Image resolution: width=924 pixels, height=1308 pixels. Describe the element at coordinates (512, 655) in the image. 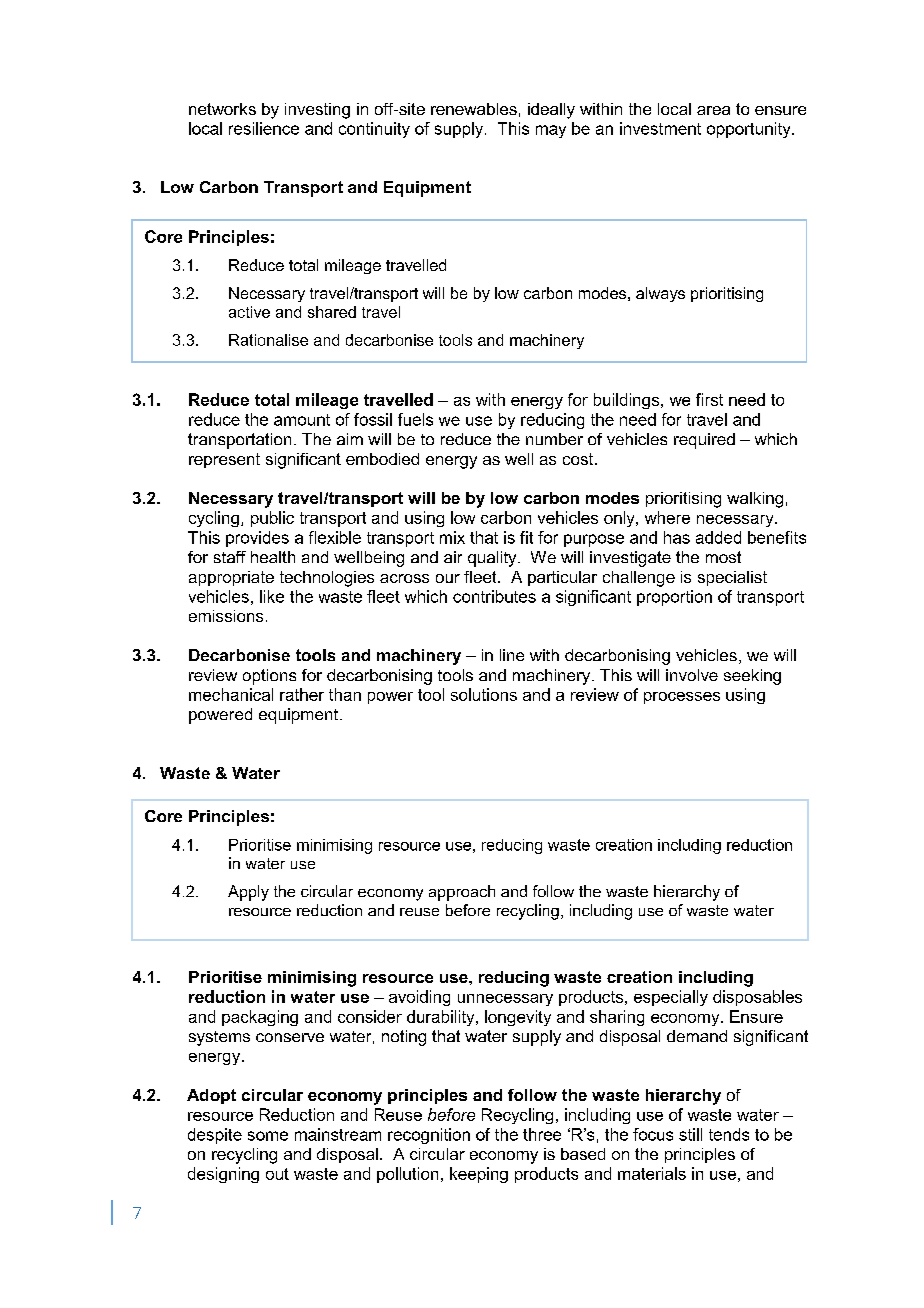

I see `line` at that location.
